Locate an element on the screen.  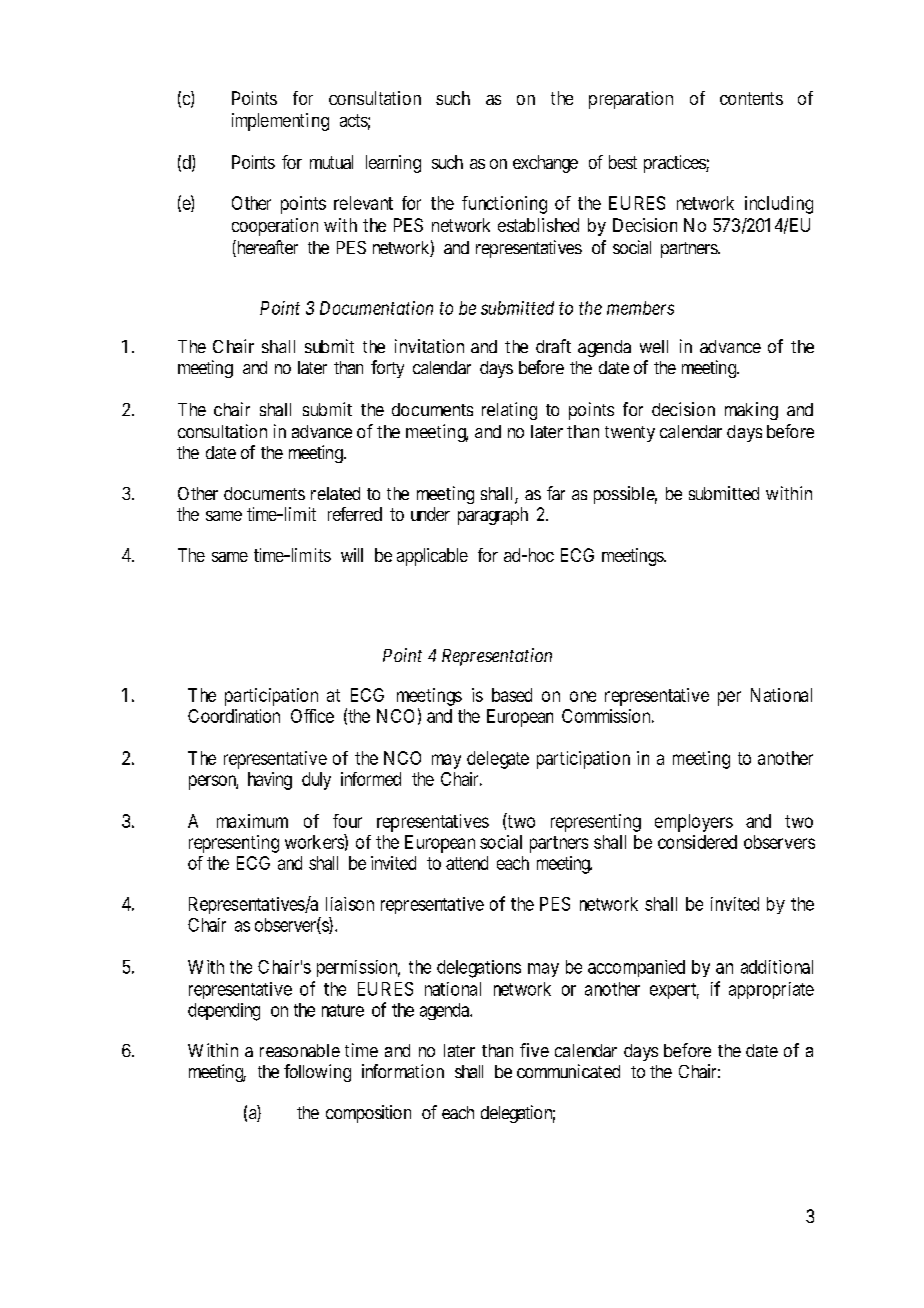
relating is located at coordinates (509, 411).
